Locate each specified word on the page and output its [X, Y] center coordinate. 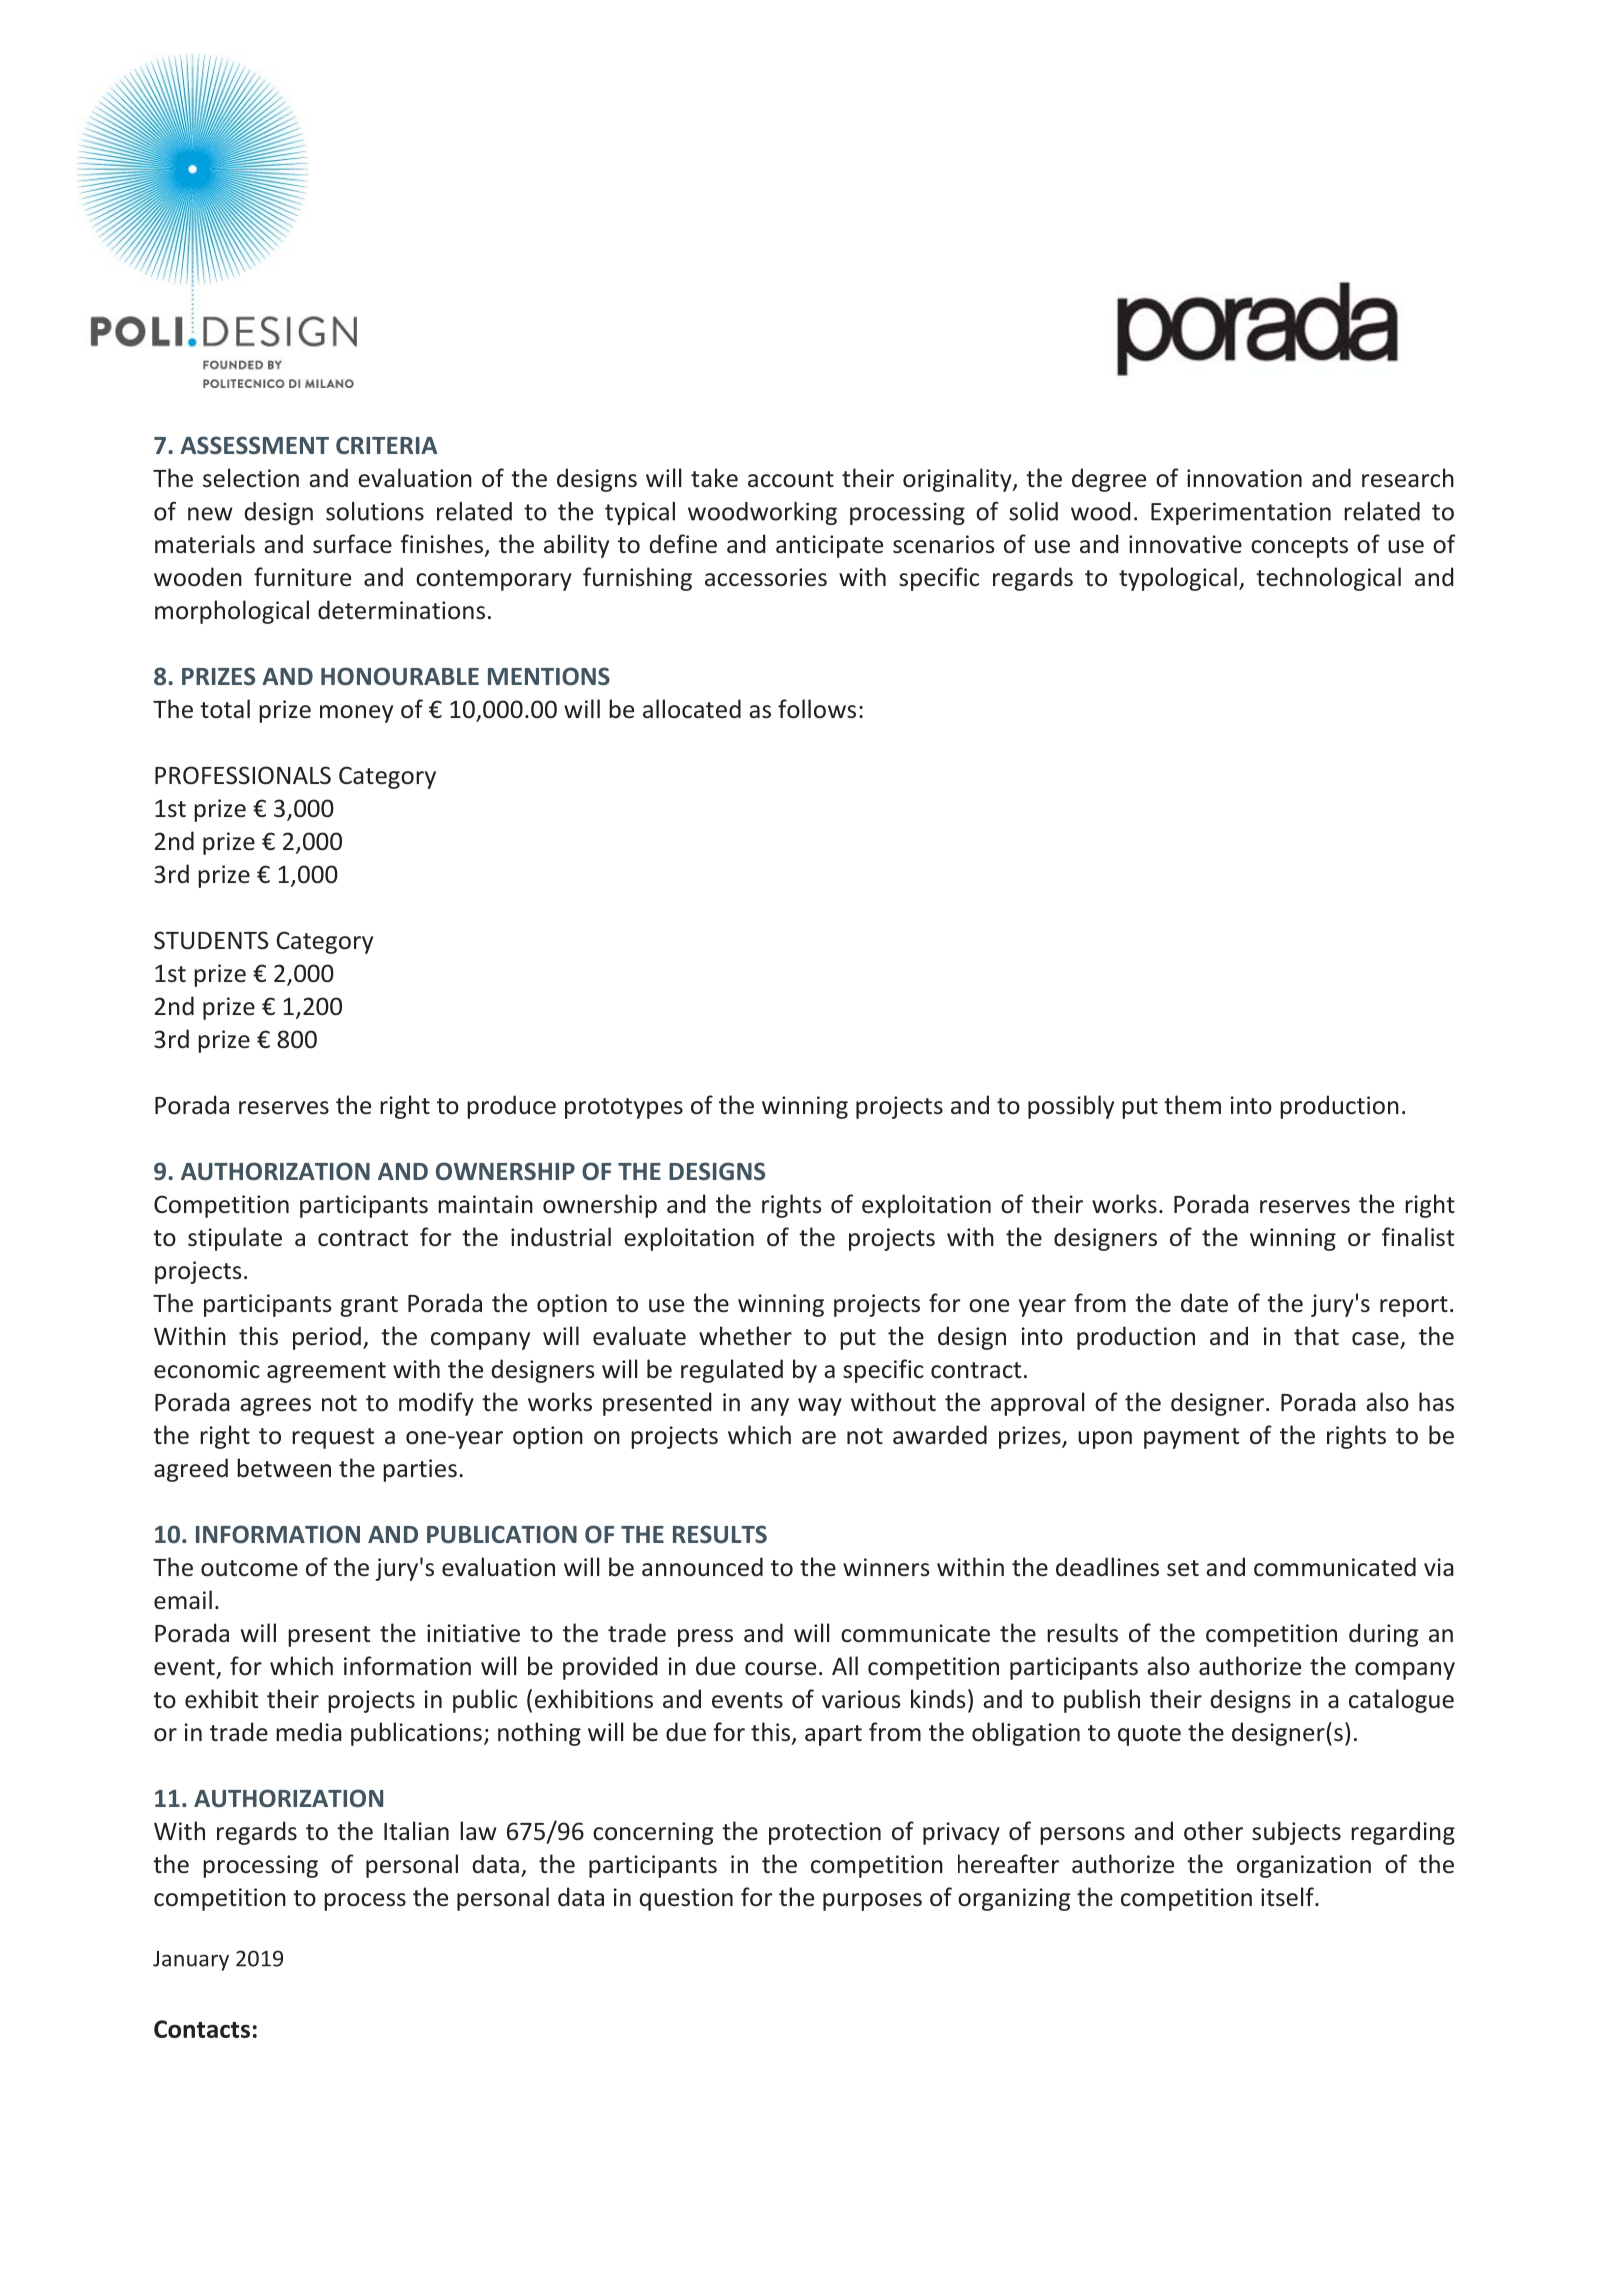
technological [1328, 579]
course [780, 1669]
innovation [1244, 478]
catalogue [1401, 1701]
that [1316, 1335]
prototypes [624, 1108]
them [1192, 1105]
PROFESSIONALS [243, 775]
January [191, 1961]
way [820, 1407]
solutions [375, 511]
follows [817, 709]
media [309, 1732]
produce [511, 1107]
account [791, 479]
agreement [326, 1372]
